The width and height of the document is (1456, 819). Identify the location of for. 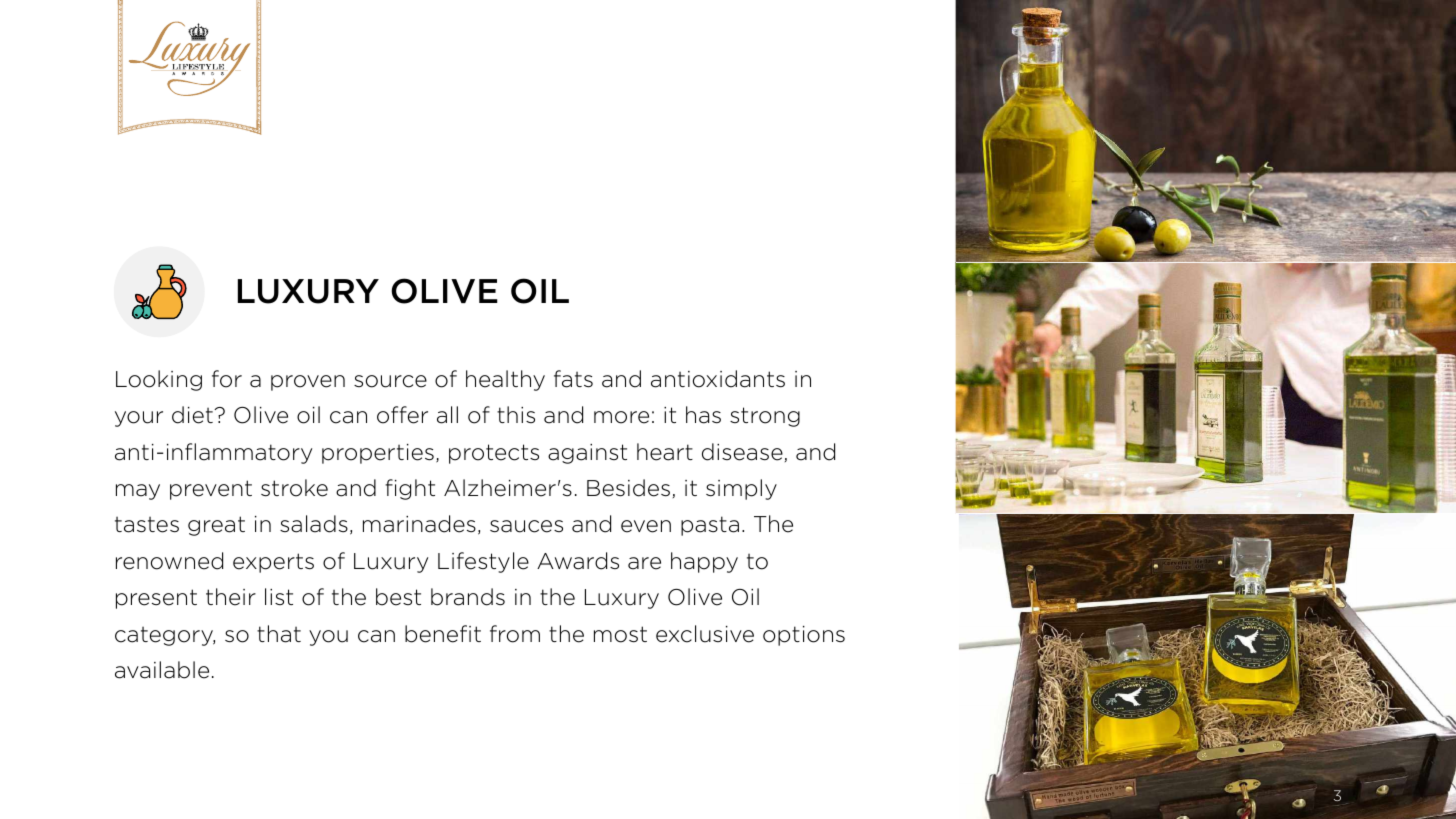
(227, 379).
